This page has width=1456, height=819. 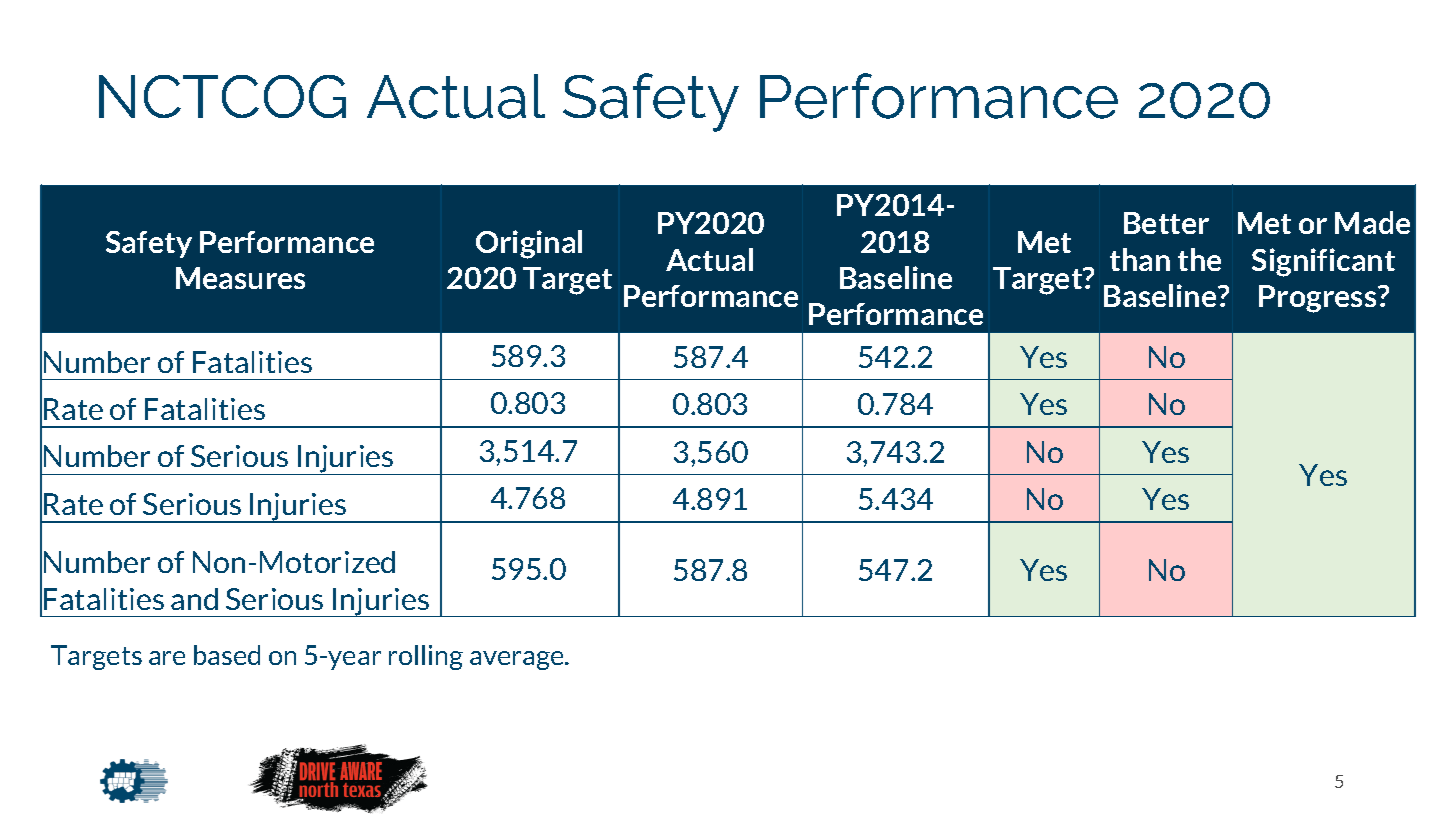 I want to click on based, so click(x=227, y=655).
